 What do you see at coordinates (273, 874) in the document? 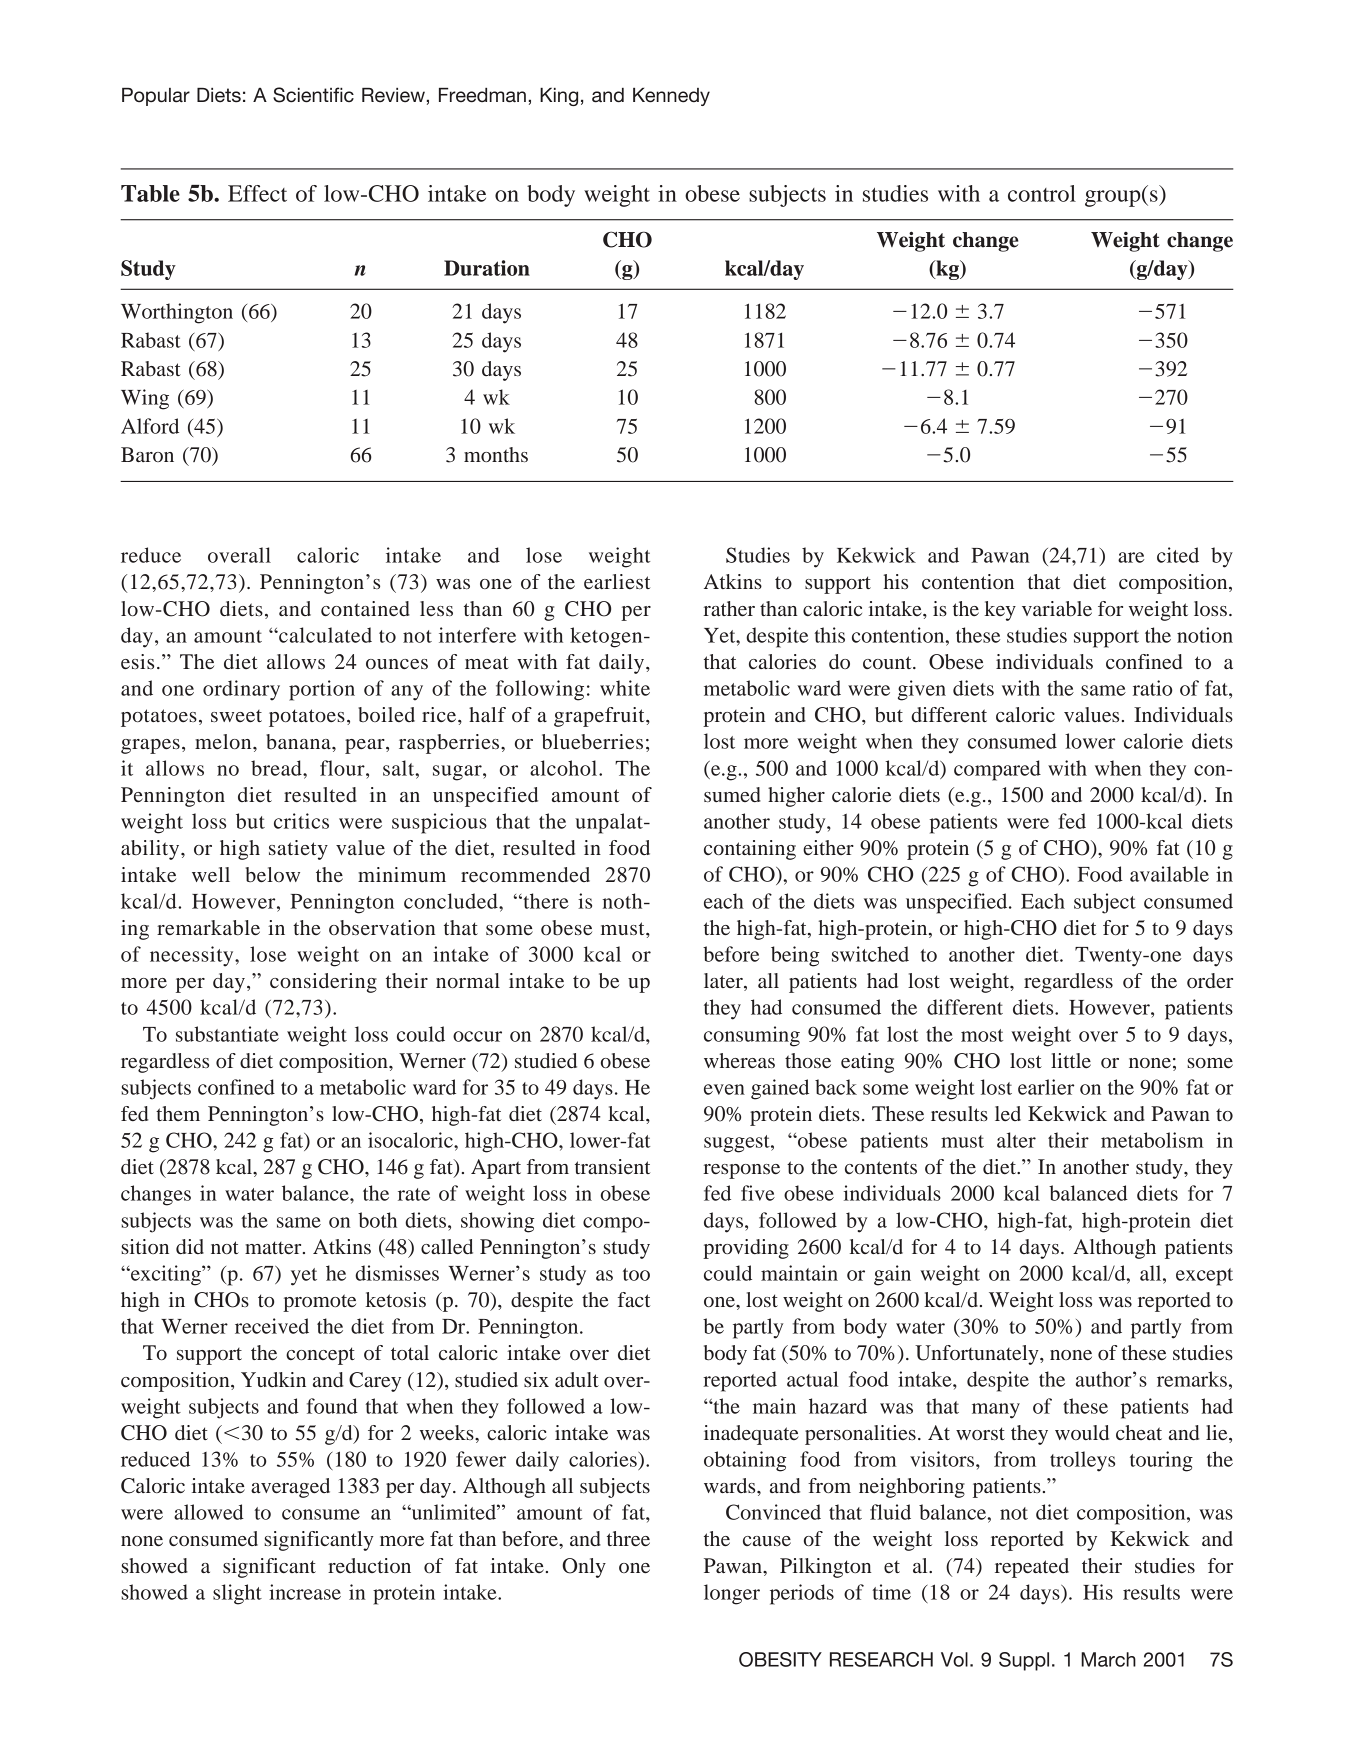
I see `below` at bounding box center [273, 874].
